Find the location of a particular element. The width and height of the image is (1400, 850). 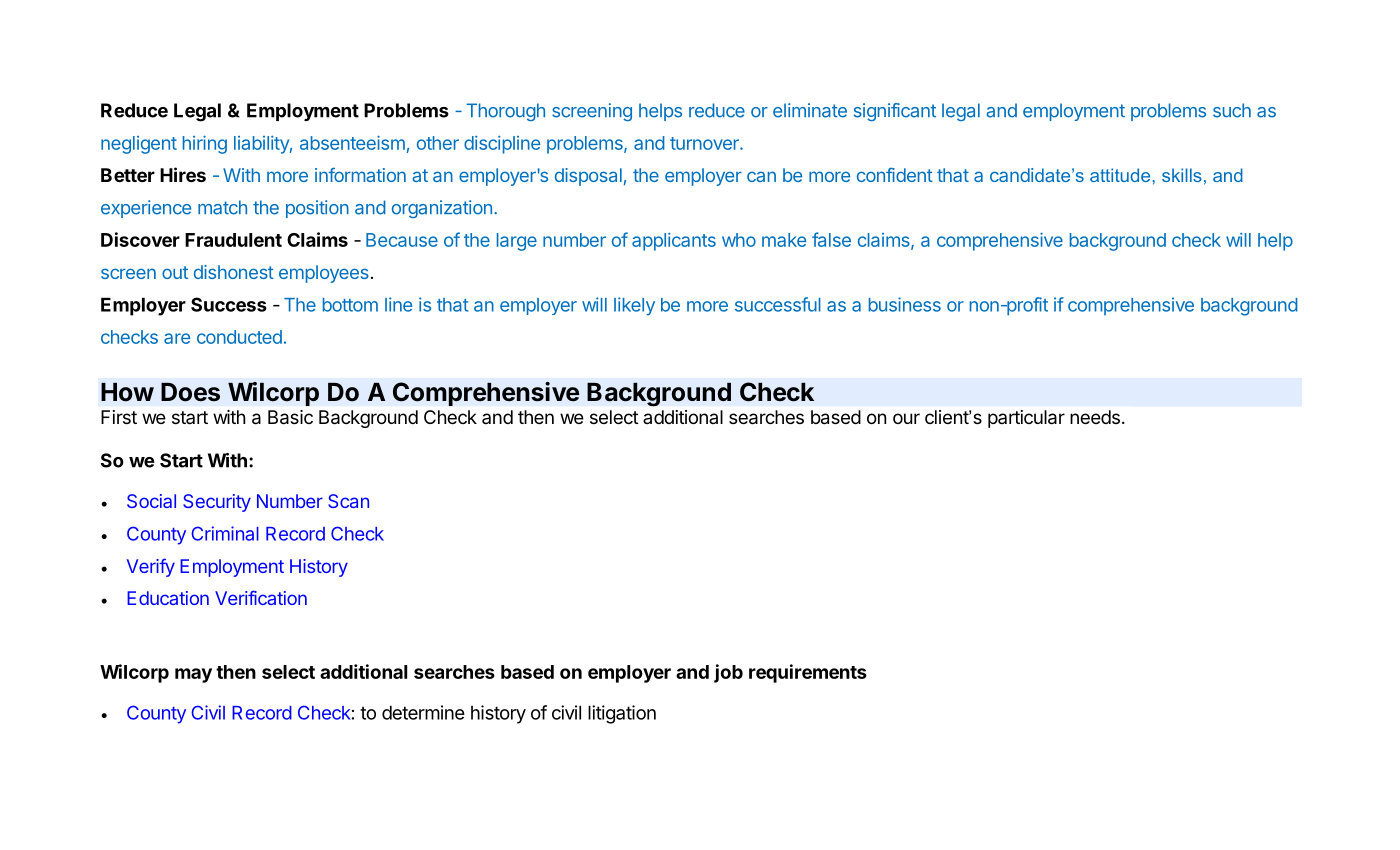

hiring is located at coordinates (205, 145).
